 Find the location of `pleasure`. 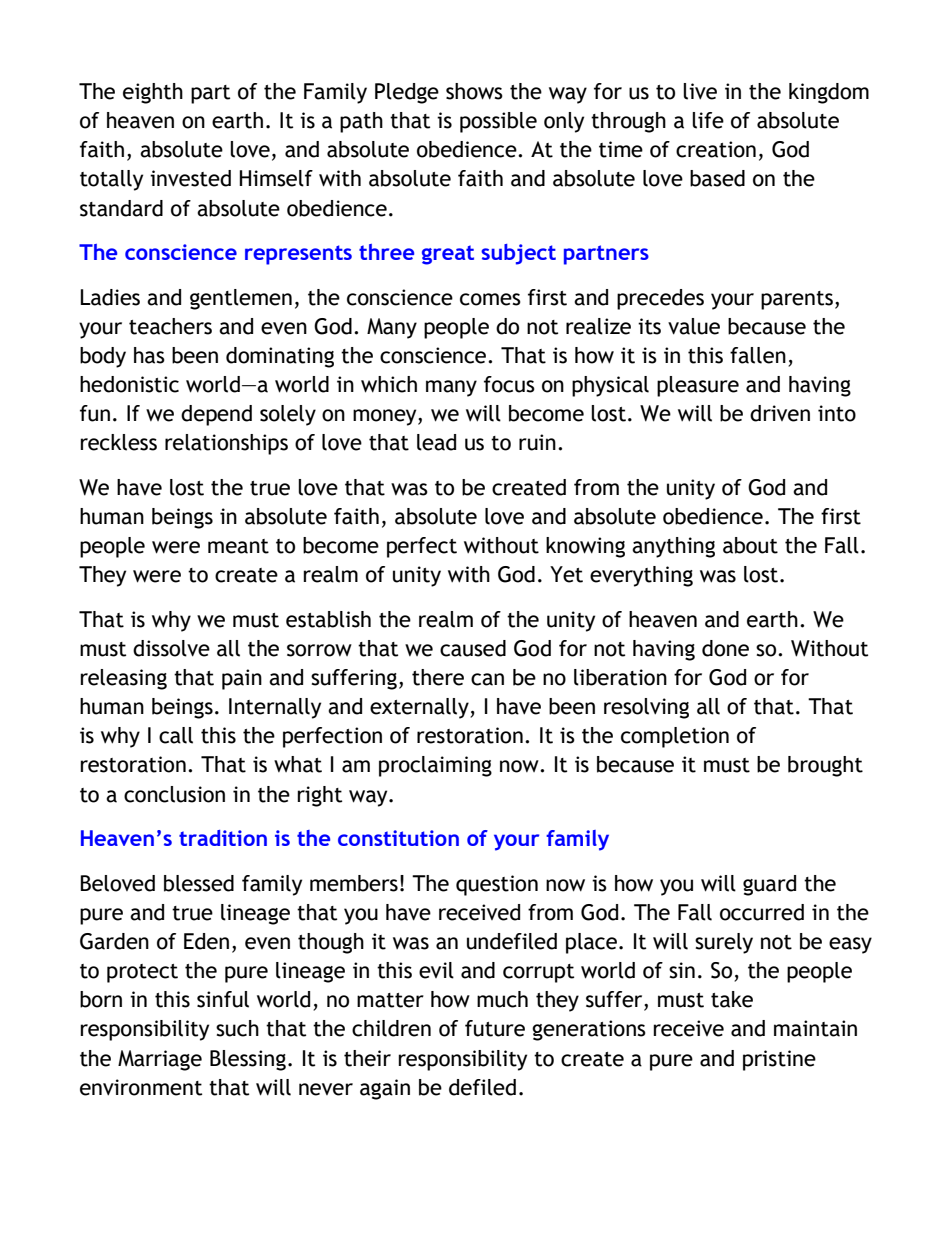

pleasure is located at coordinates (698, 386).
